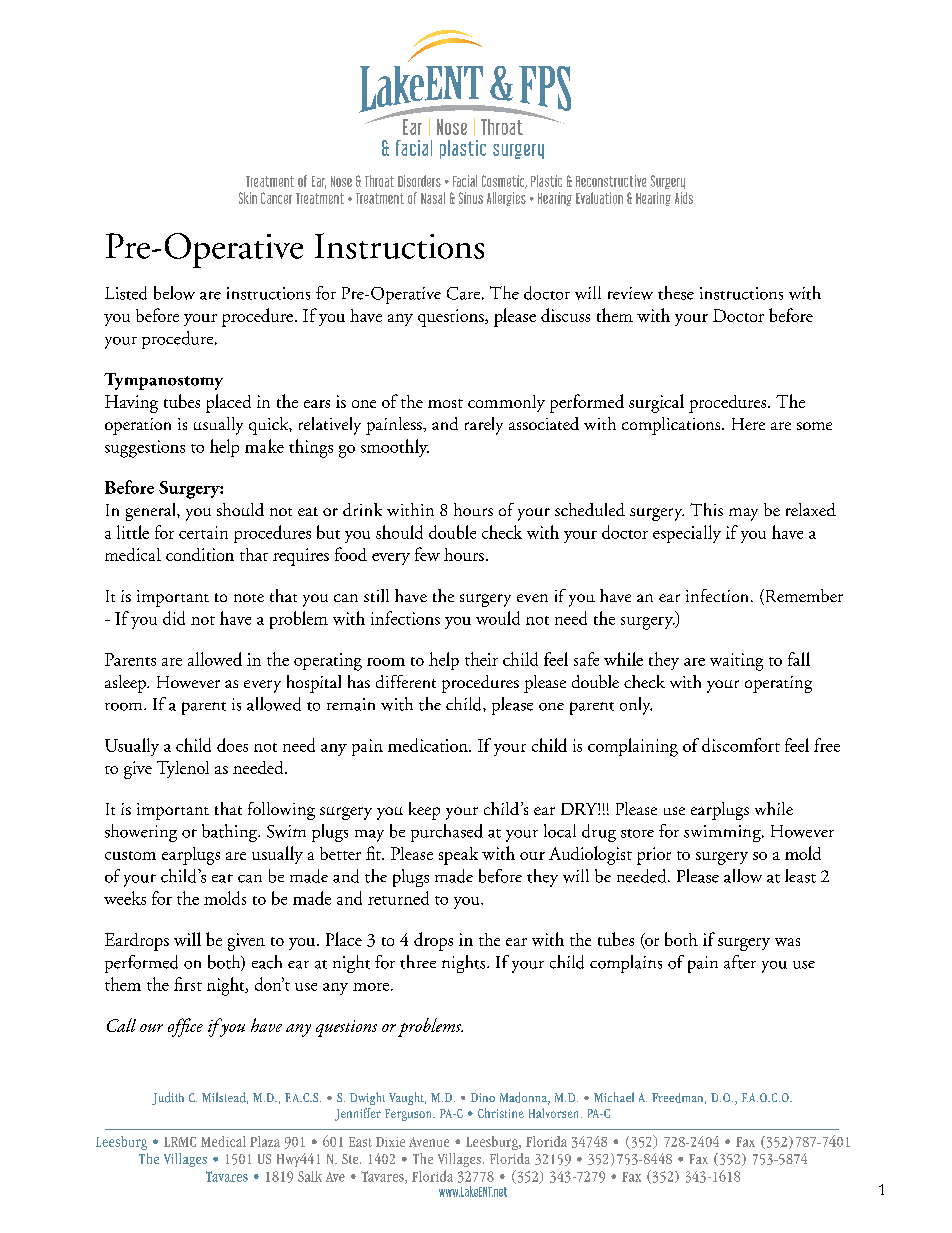 This screenshot has height=1233, width=952. Describe the element at coordinates (736, 662) in the screenshot. I see `waiting` at that location.
